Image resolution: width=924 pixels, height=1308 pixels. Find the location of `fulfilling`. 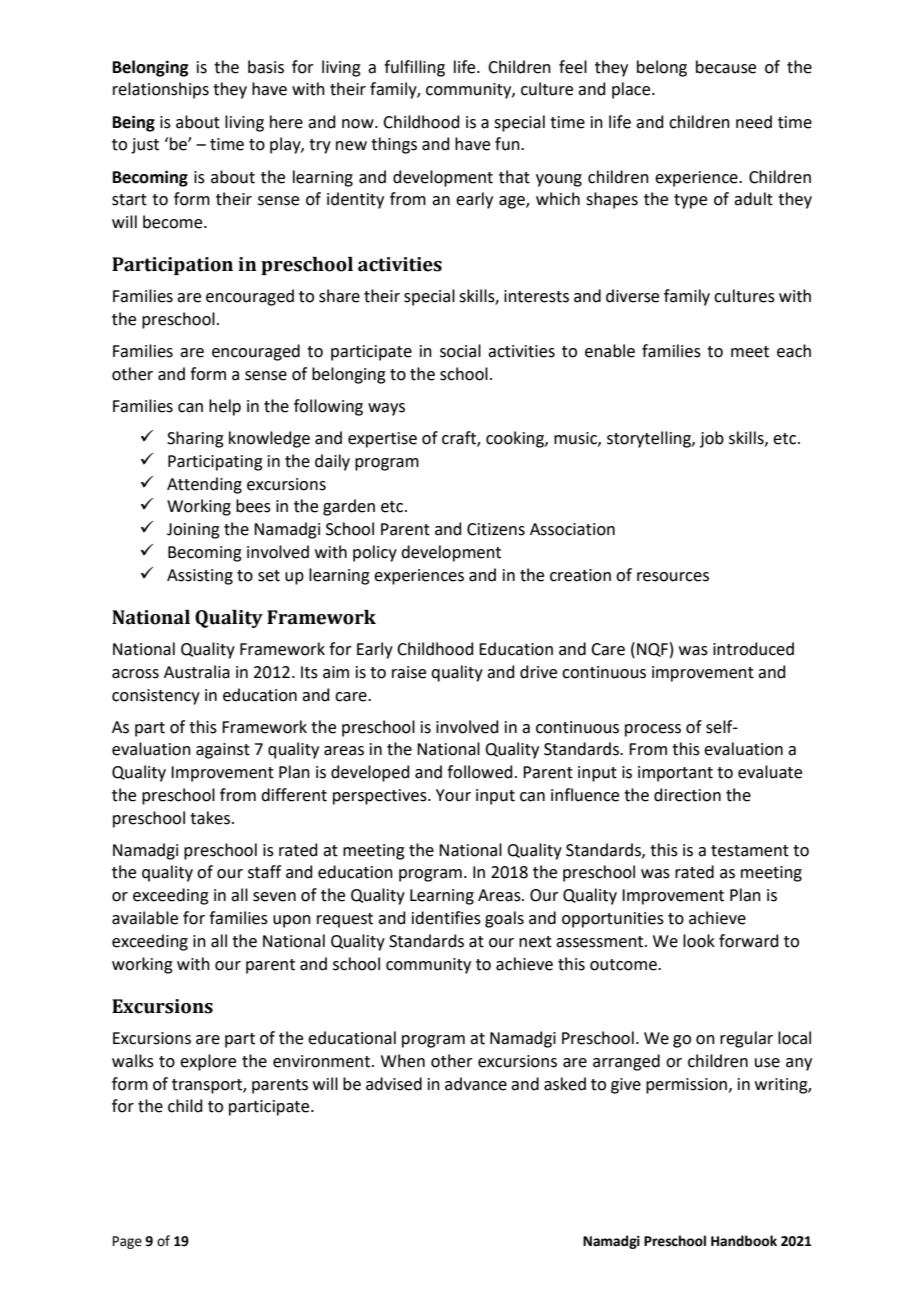

fulfilling is located at coordinates (414, 68).
